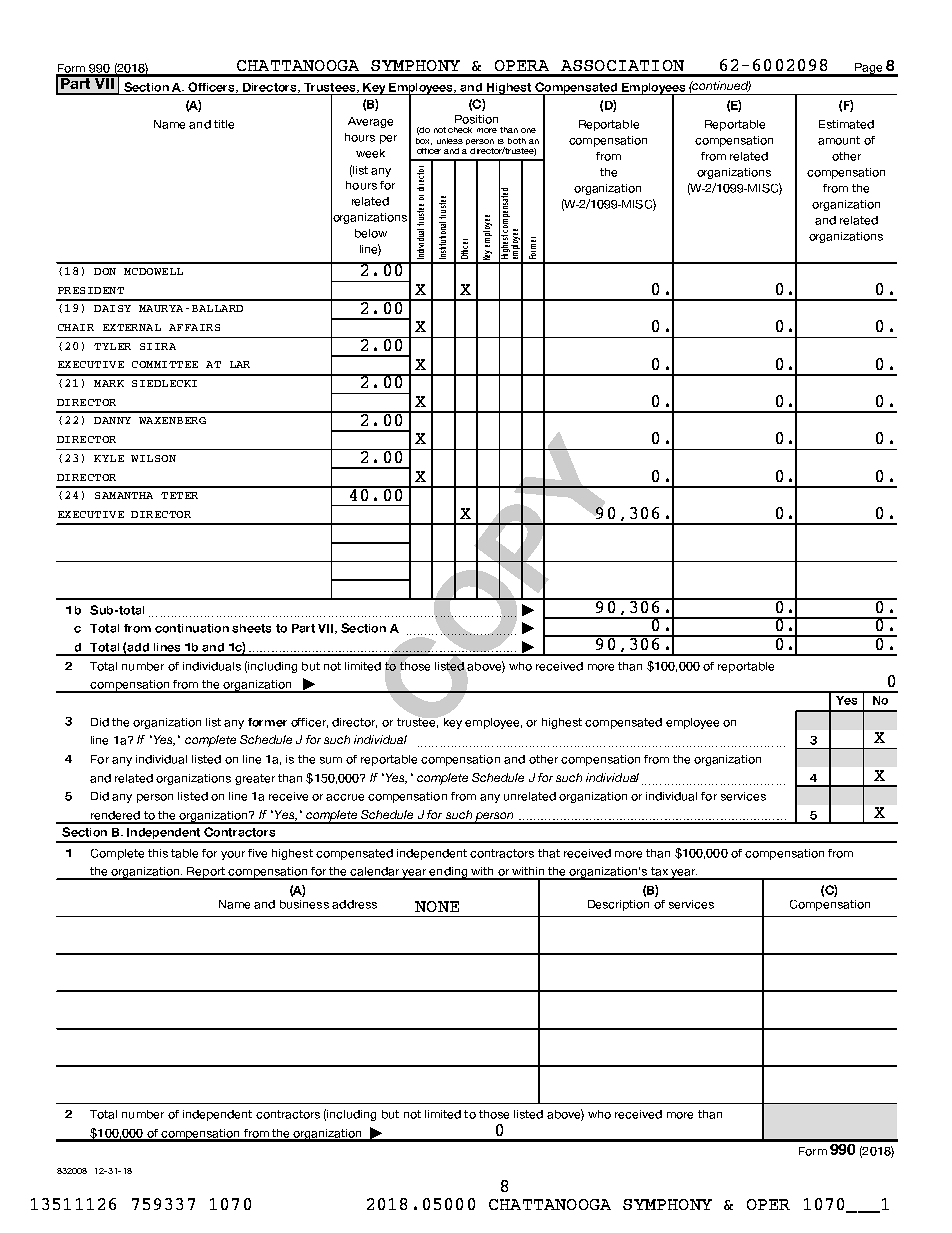 The height and width of the image is (1233, 952). I want to click on COMMITTEE, so click(165, 364).
